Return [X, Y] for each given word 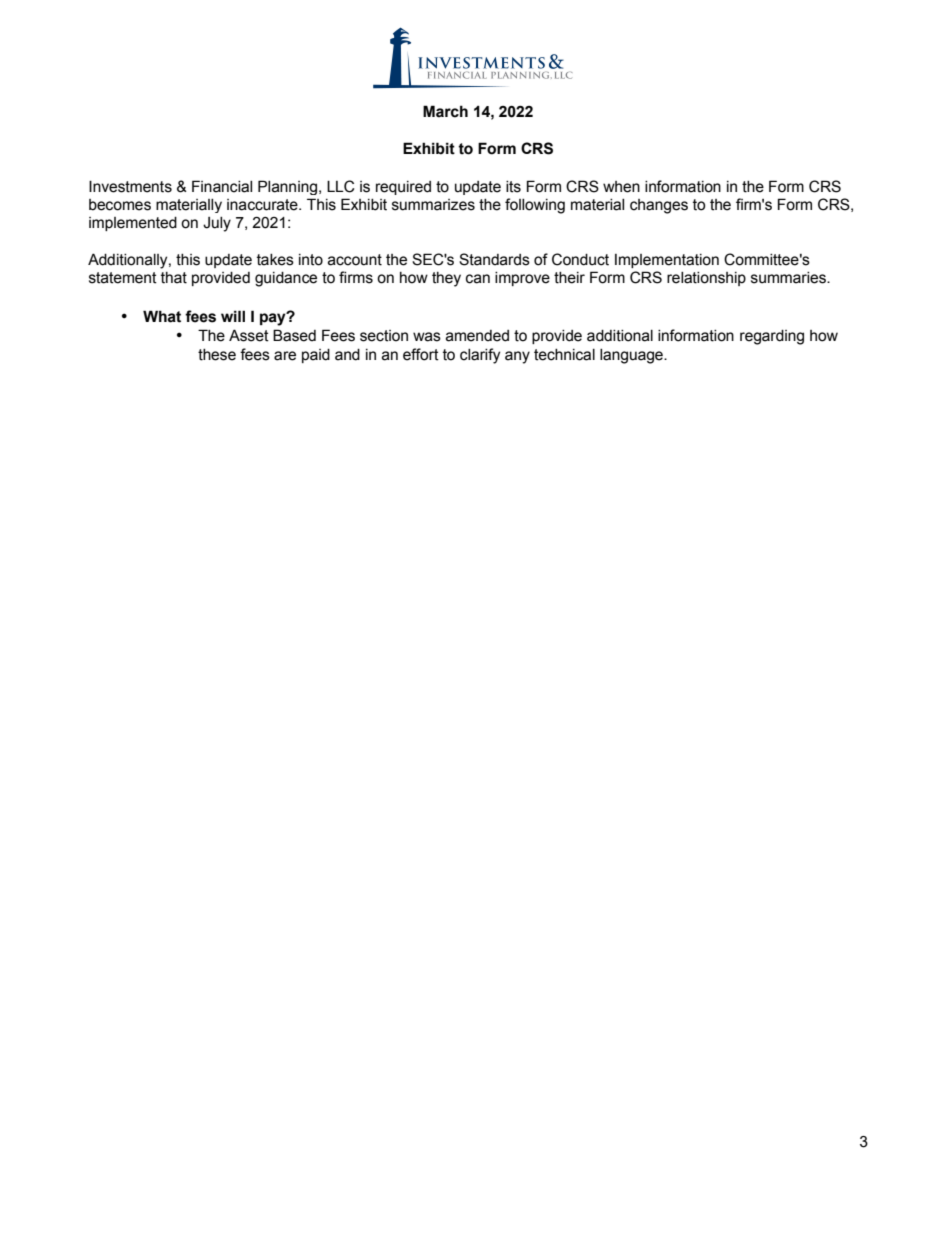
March [445, 111]
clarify [480, 356]
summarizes [433, 205]
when [621, 187]
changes [659, 206]
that [174, 278]
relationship [706, 279]
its [513, 187]
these [217, 355]
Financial [222, 186]
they [446, 279]
